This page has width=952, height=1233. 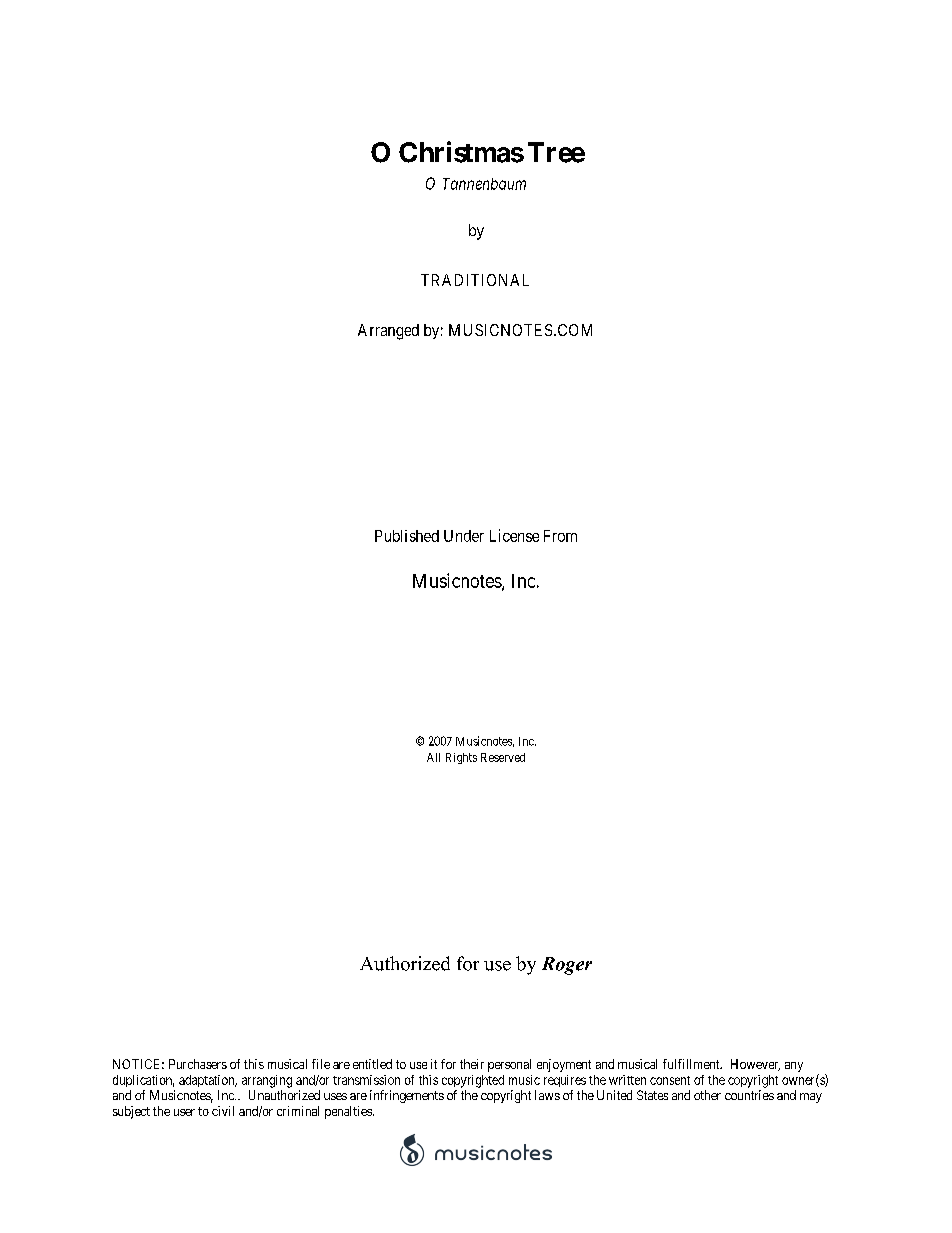 What do you see at coordinates (749, 1095) in the page?
I see `countries` at bounding box center [749, 1095].
